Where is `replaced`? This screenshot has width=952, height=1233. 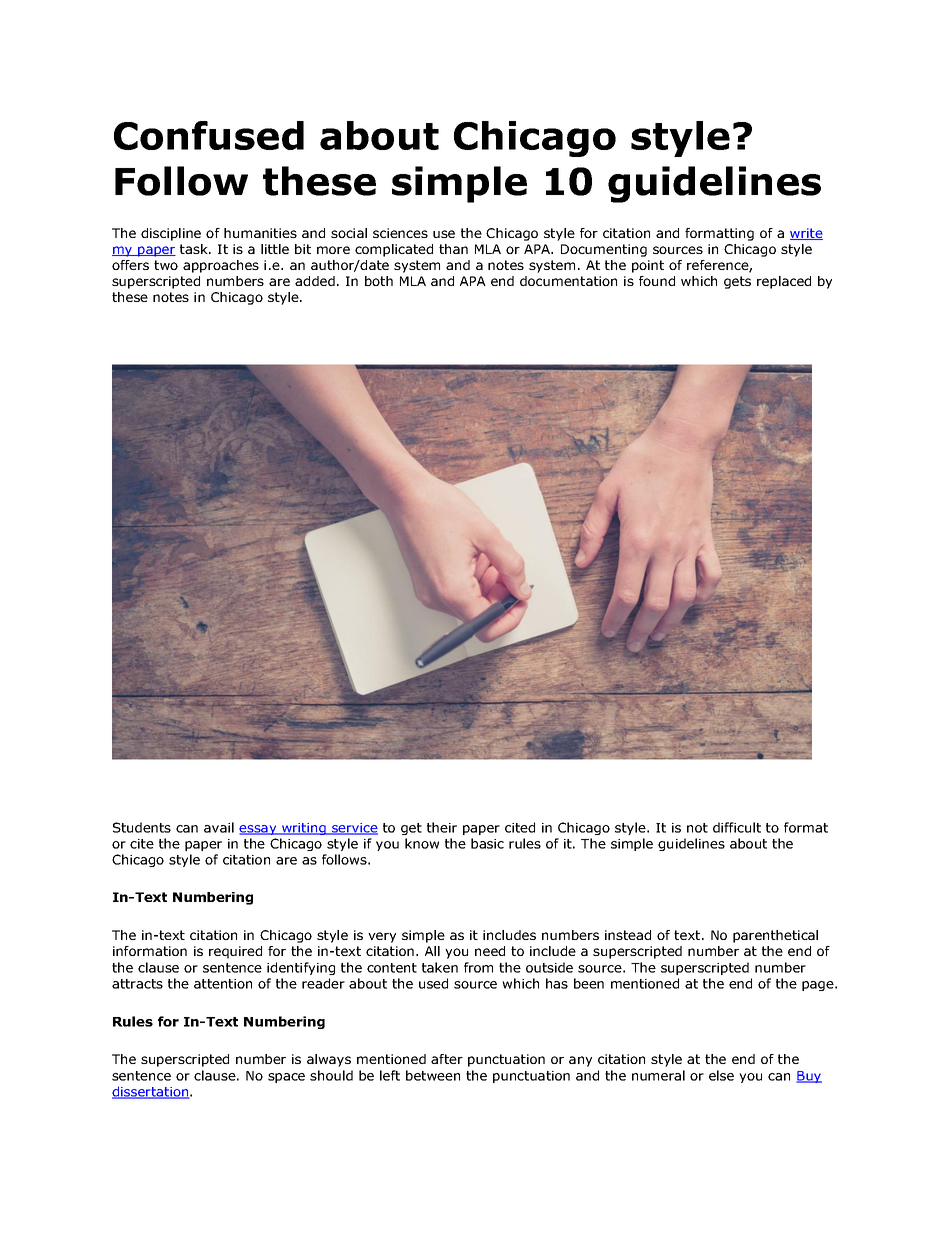
replaced is located at coordinates (784, 282).
